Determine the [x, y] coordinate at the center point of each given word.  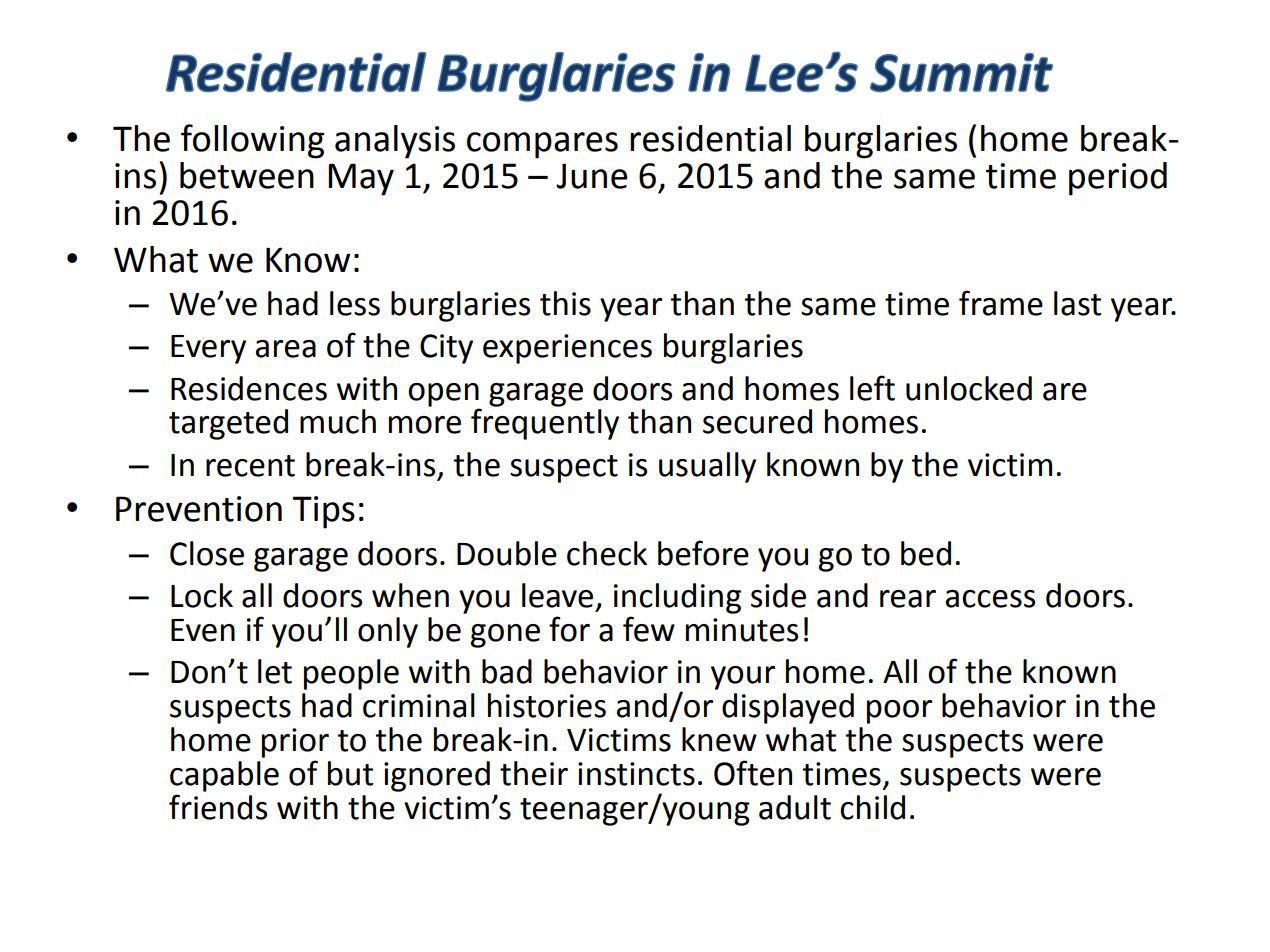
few [649, 629]
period [1118, 179]
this [565, 303]
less [355, 303]
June [592, 176]
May [361, 179]
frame [1001, 303]
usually [707, 467]
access [990, 599]
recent [250, 466]
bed [926, 553]
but [350, 773]
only [388, 632]
